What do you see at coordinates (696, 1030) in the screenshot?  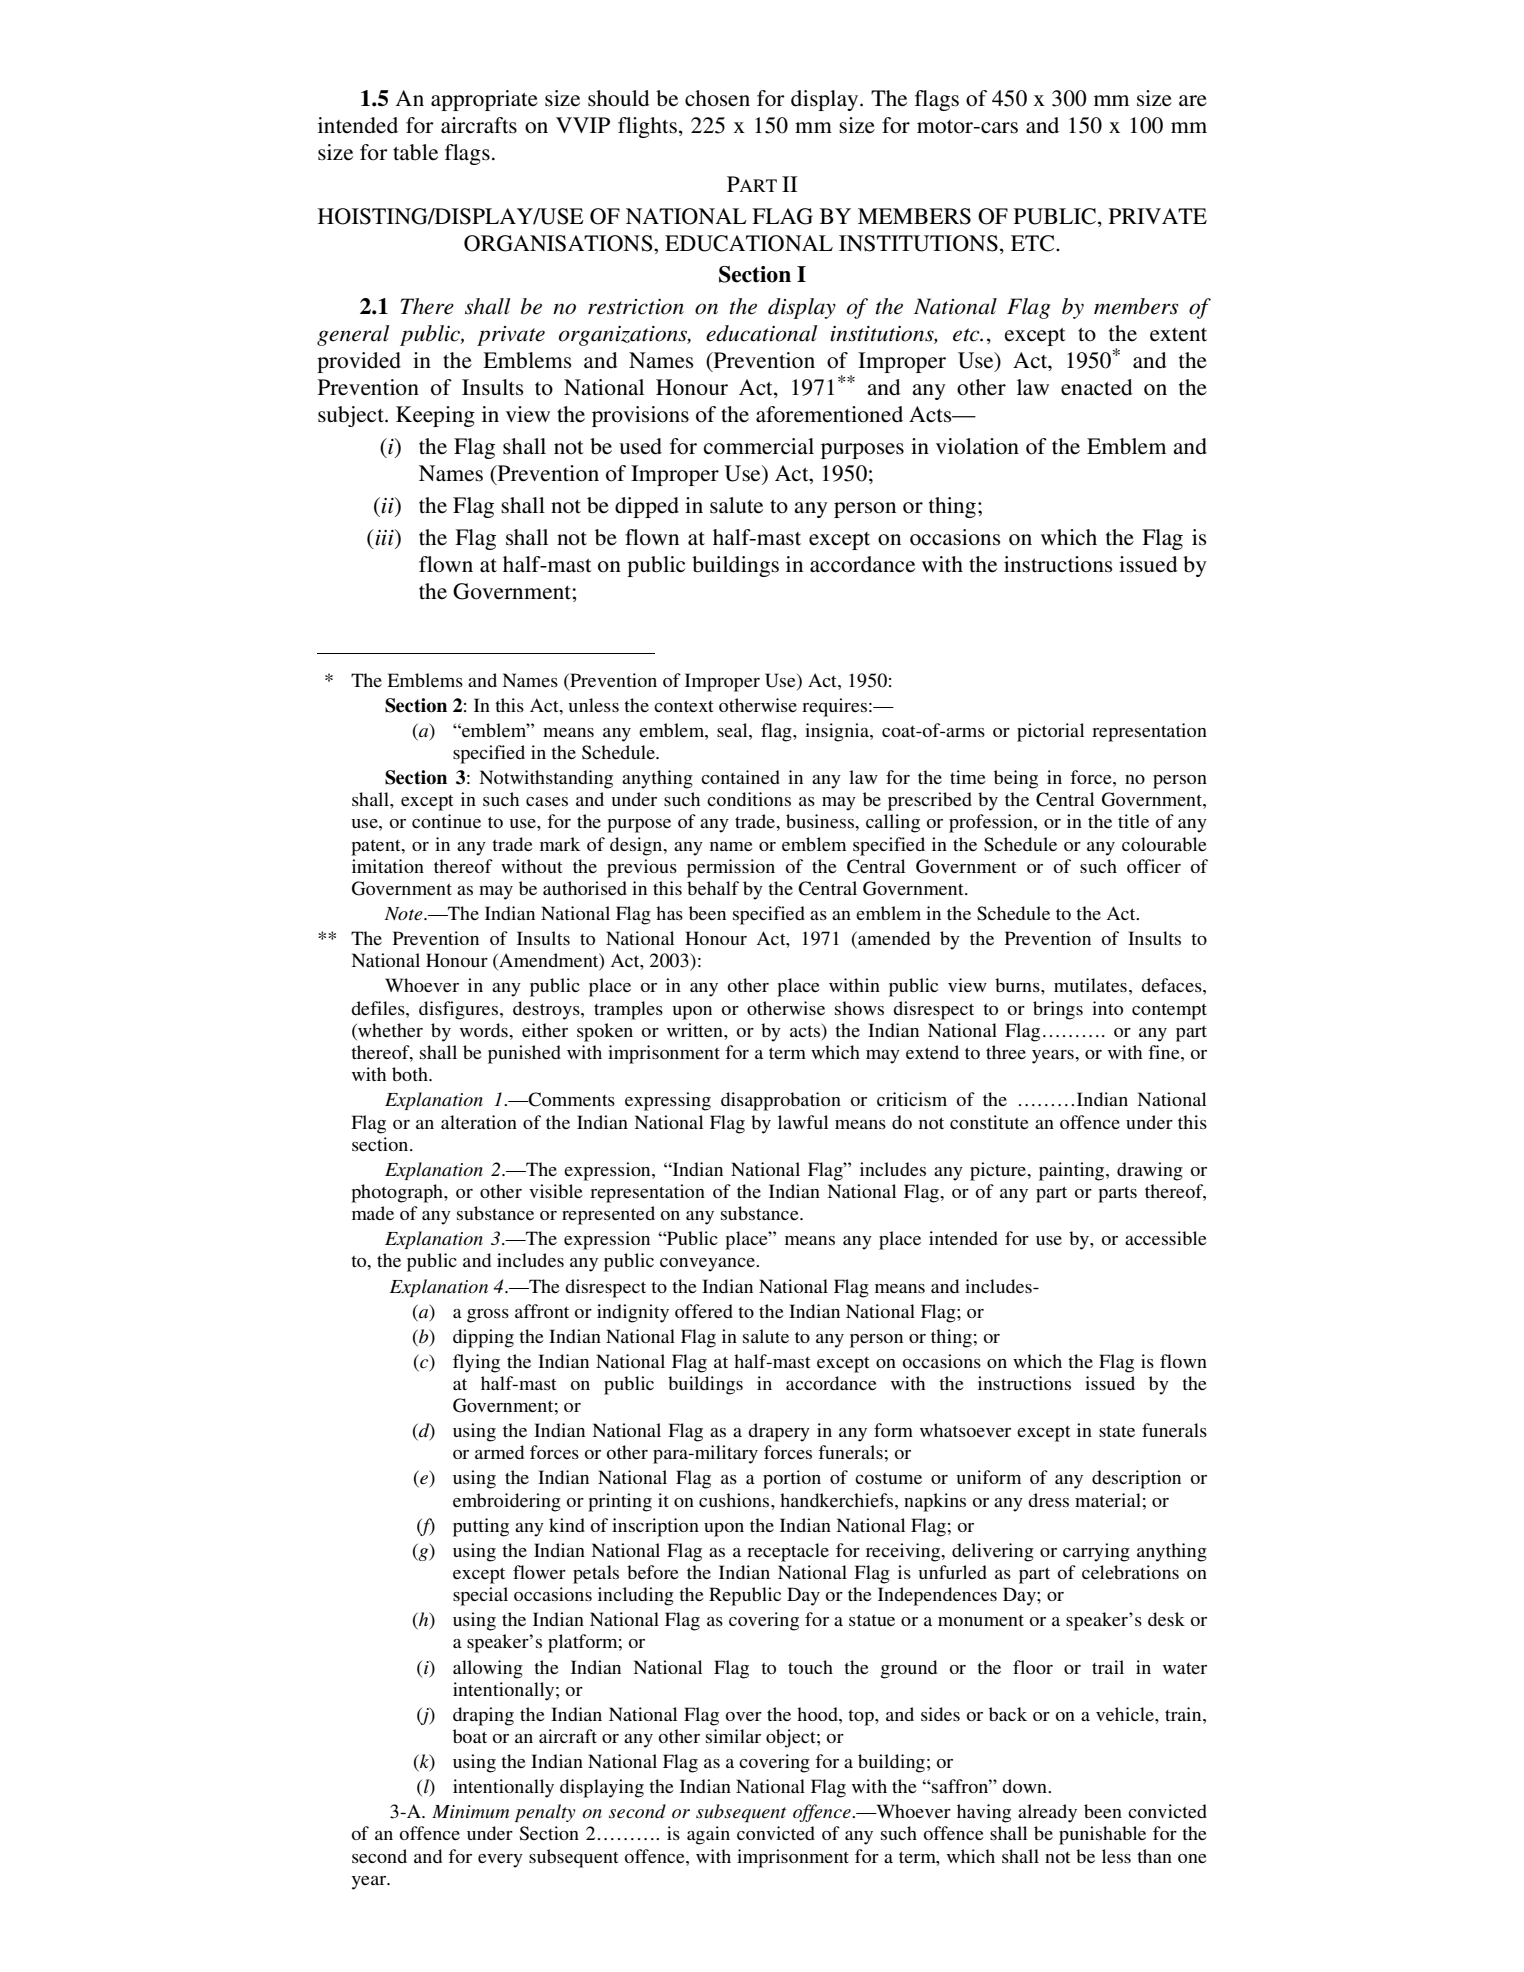 I see `written` at bounding box center [696, 1030].
